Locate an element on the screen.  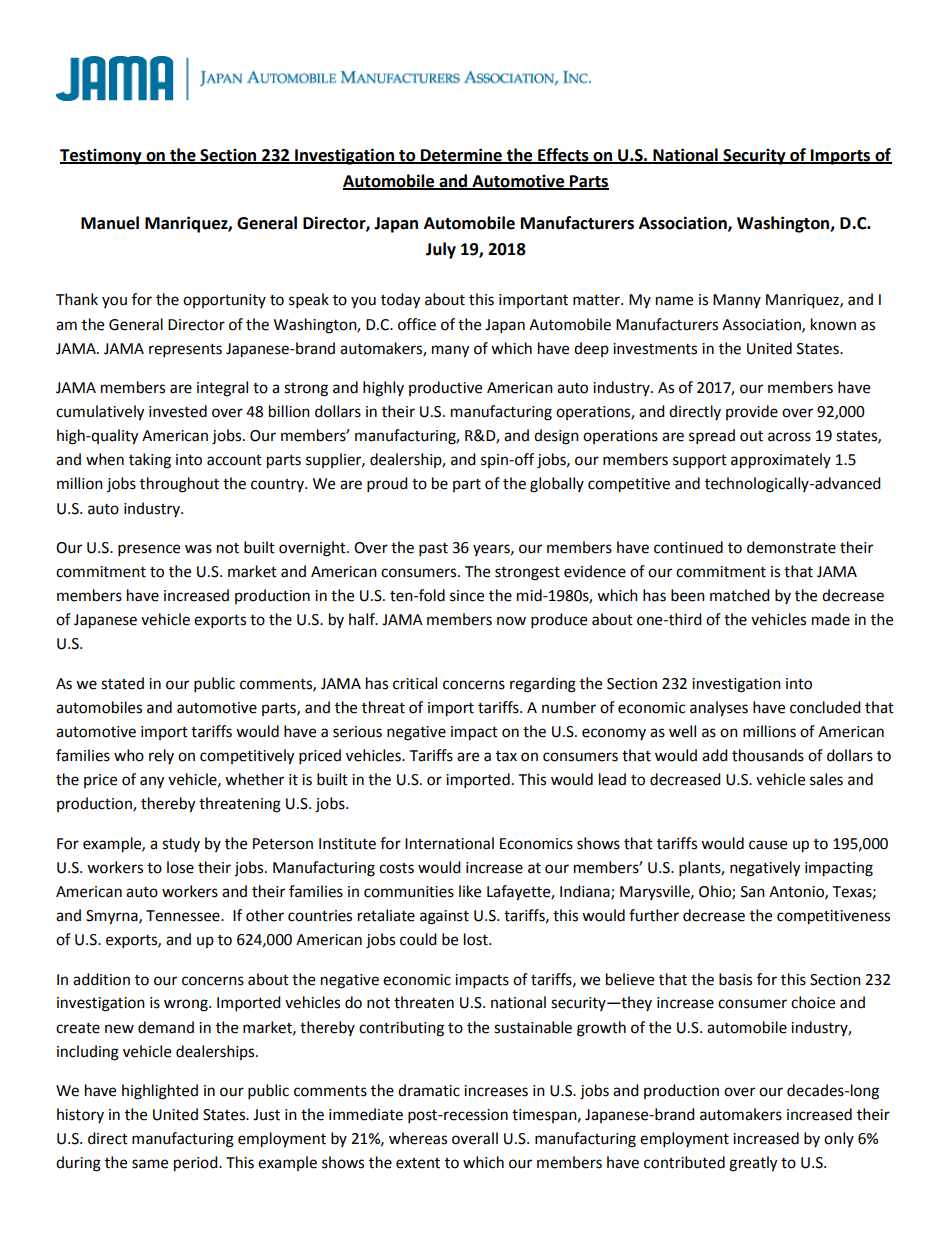
Testimony is located at coordinates (102, 156).
